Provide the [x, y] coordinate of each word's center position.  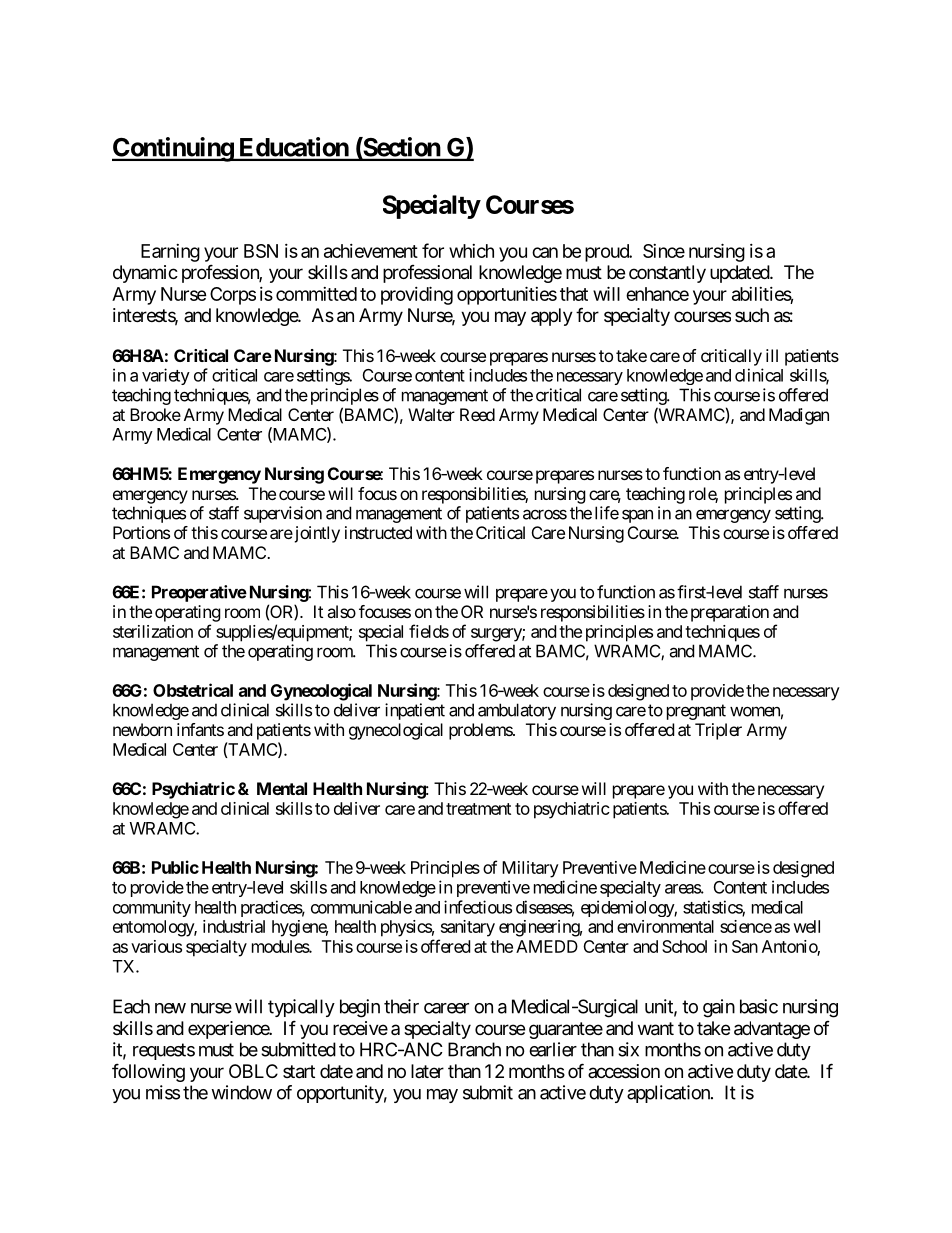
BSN [261, 251]
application [669, 1094]
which [471, 251]
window [241, 1092]
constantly [667, 274]
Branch [474, 1049]
